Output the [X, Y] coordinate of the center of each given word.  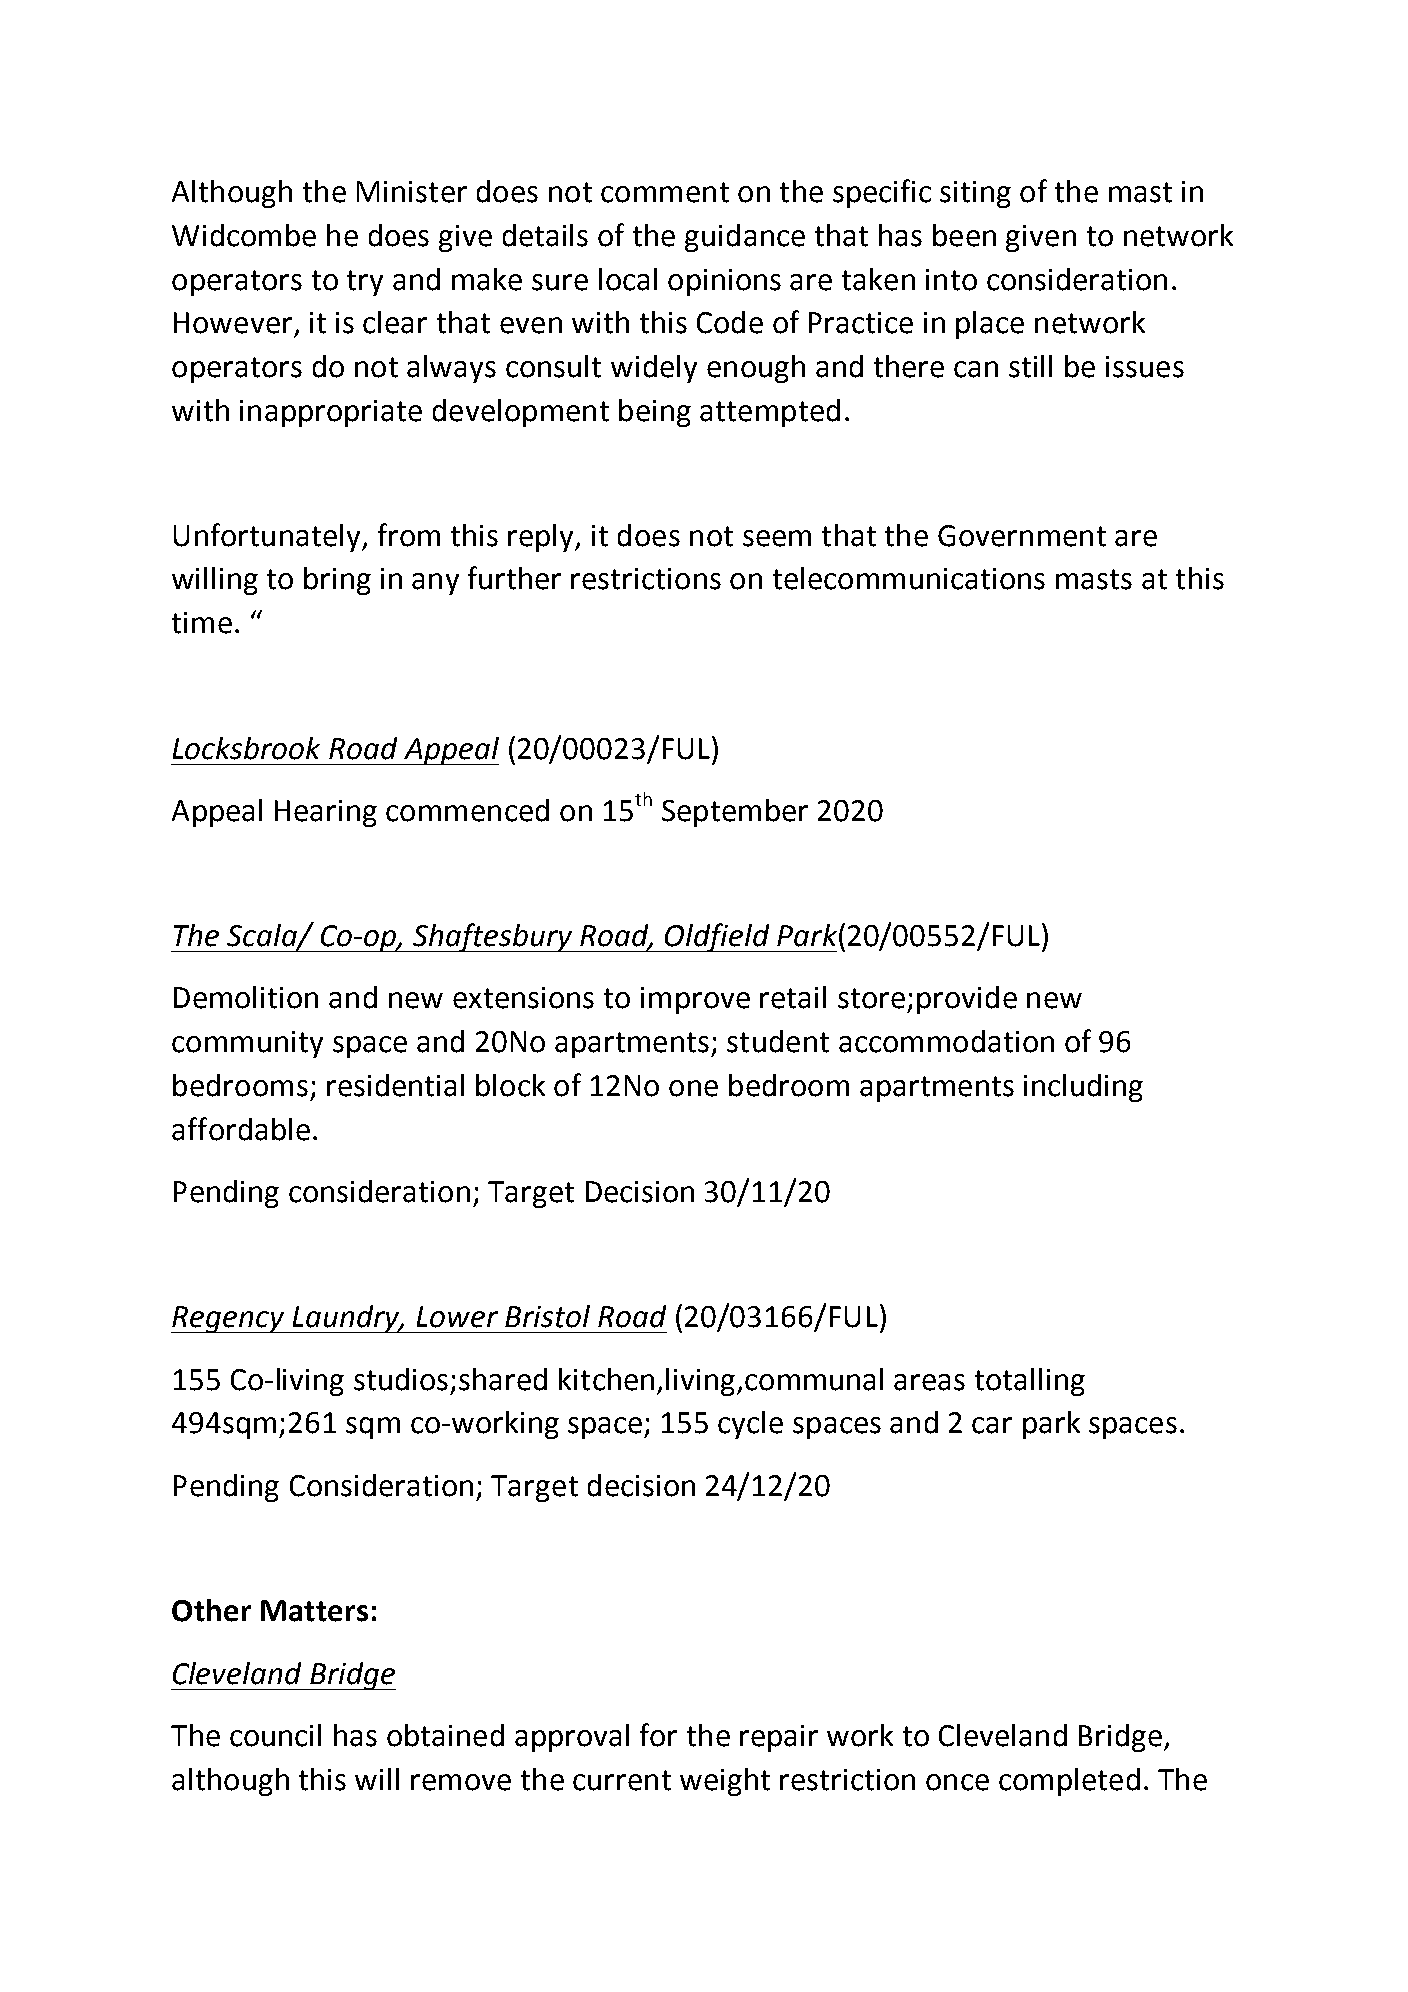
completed [1069, 1782]
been [964, 235]
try [365, 283]
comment [665, 192]
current [622, 1780]
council [275, 1735]
